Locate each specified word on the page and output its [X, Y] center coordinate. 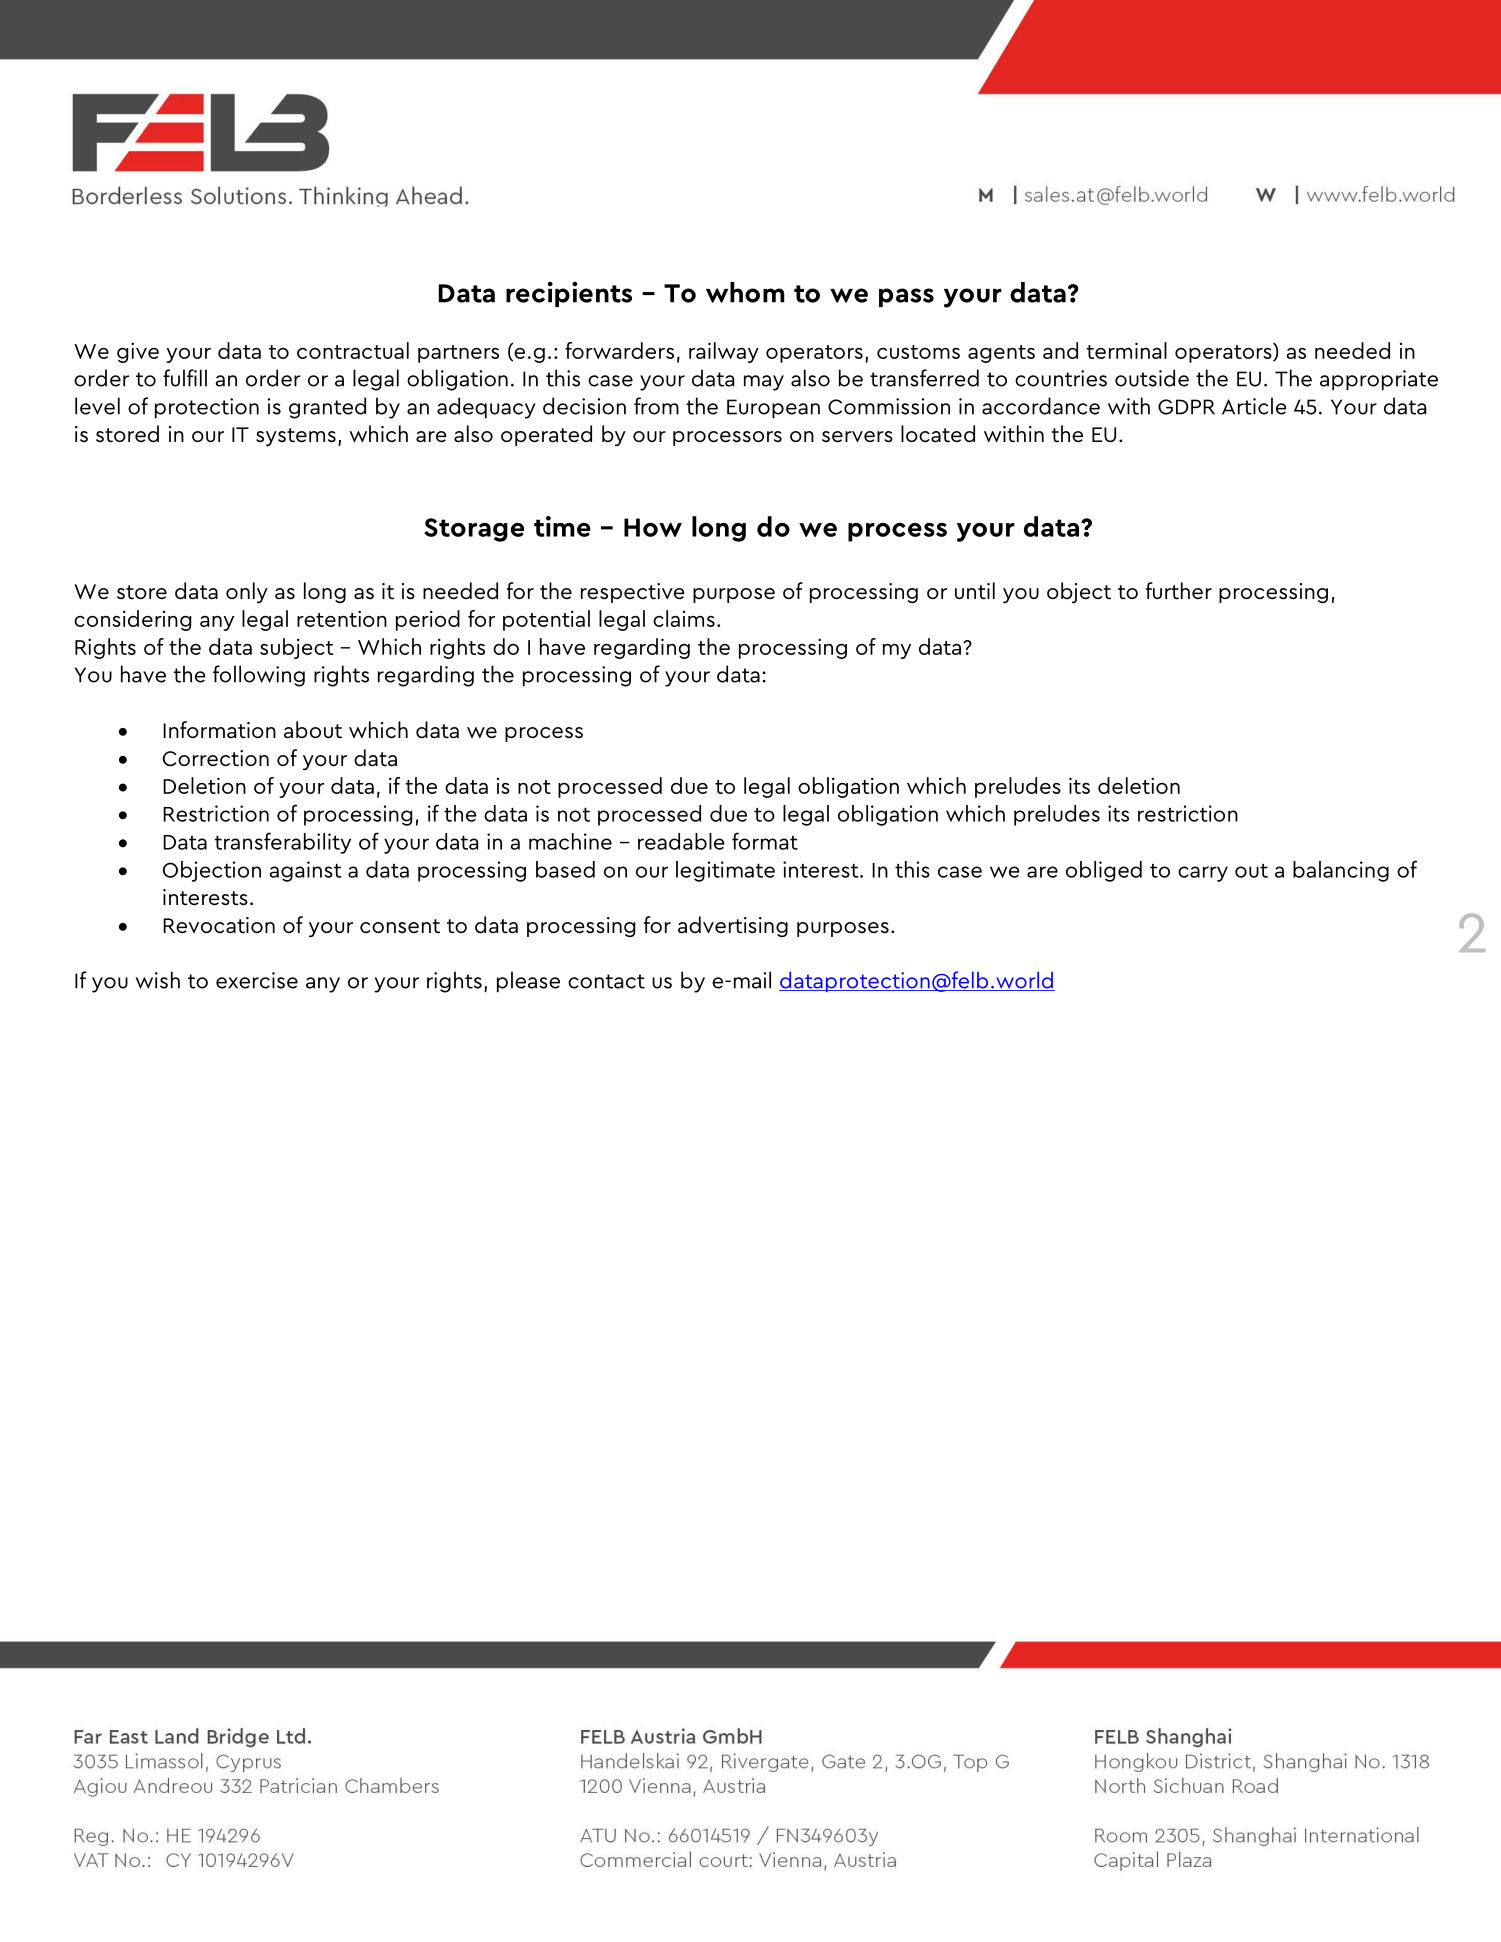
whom [745, 292]
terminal [1126, 350]
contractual [353, 350]
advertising [733, 926]
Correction [216, 758]
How [653, 527]
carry [1203, 874]
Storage [474, 530]
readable [681, 841]
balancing [1341, 871]
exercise [257, 980]
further [1179, 591]
